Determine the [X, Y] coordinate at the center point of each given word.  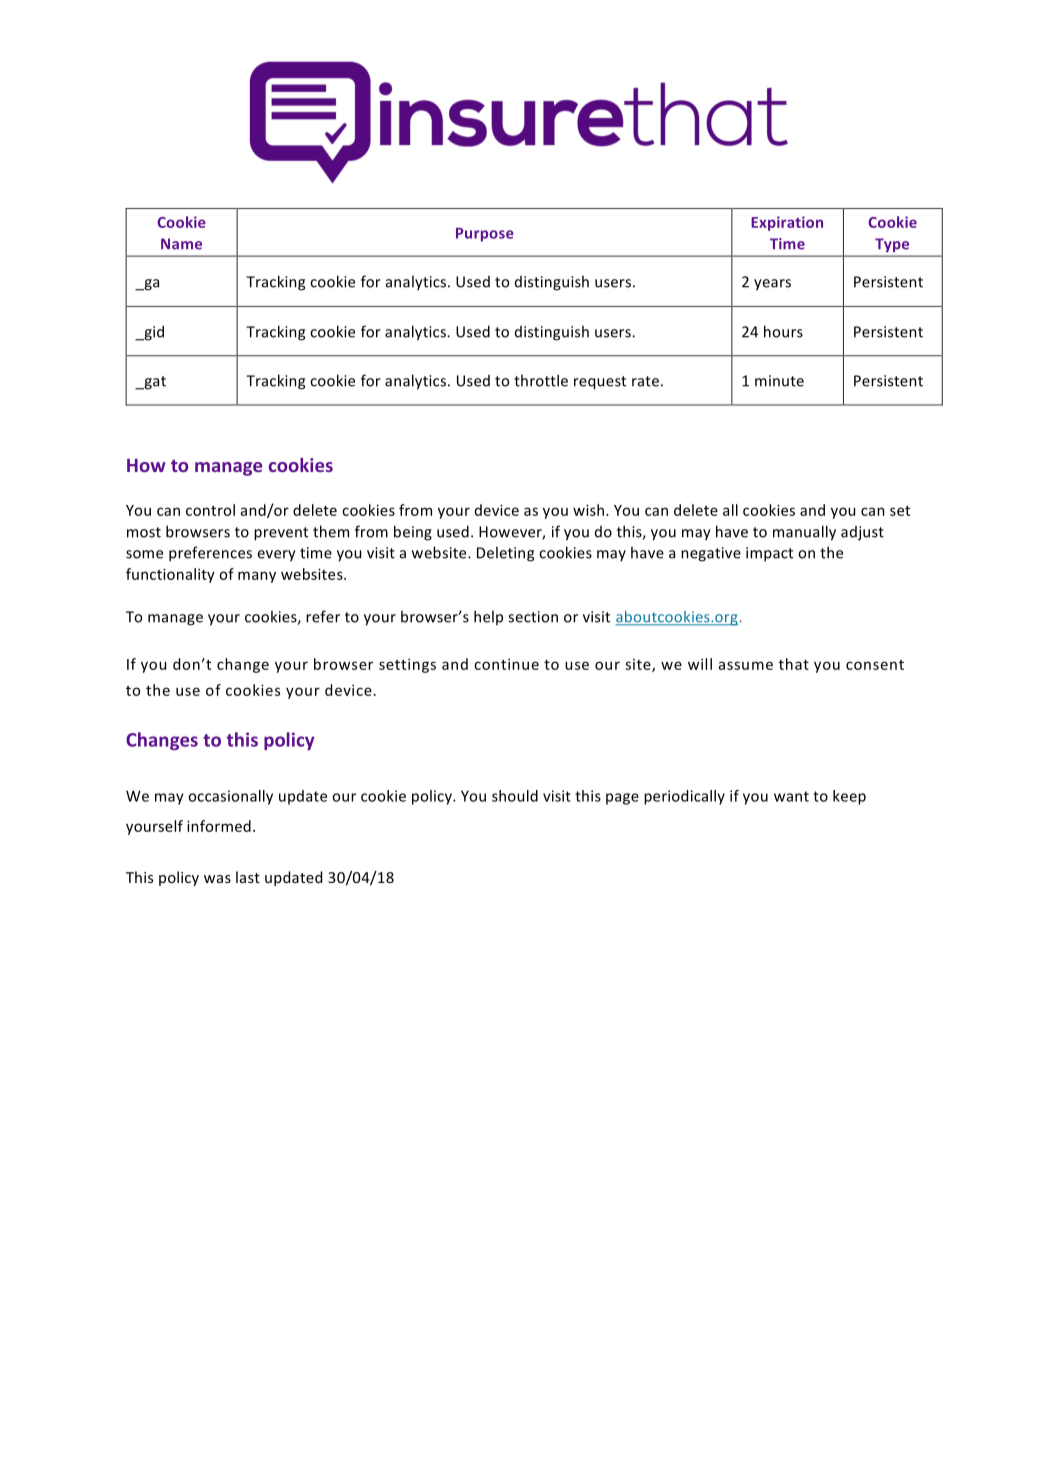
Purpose [485, 235]
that [794, 664]
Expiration [787, 223]
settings [407, 665]
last [248, 877]
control [210, 510]
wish [588, 510]
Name [181, 244]
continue [506, 664]
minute [779, 381]
